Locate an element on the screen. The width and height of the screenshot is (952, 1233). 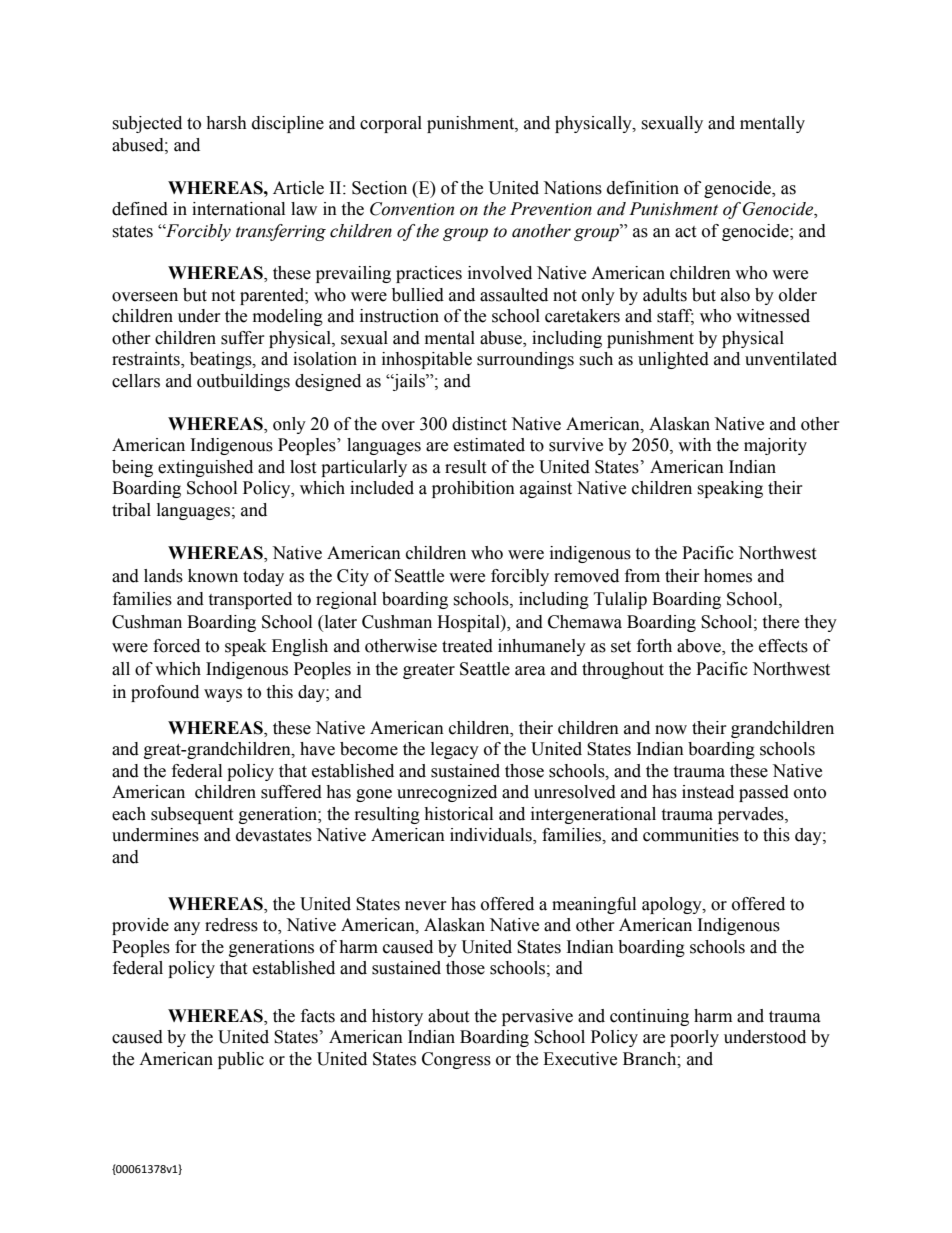
about is located at coordinates (448, 1016).
